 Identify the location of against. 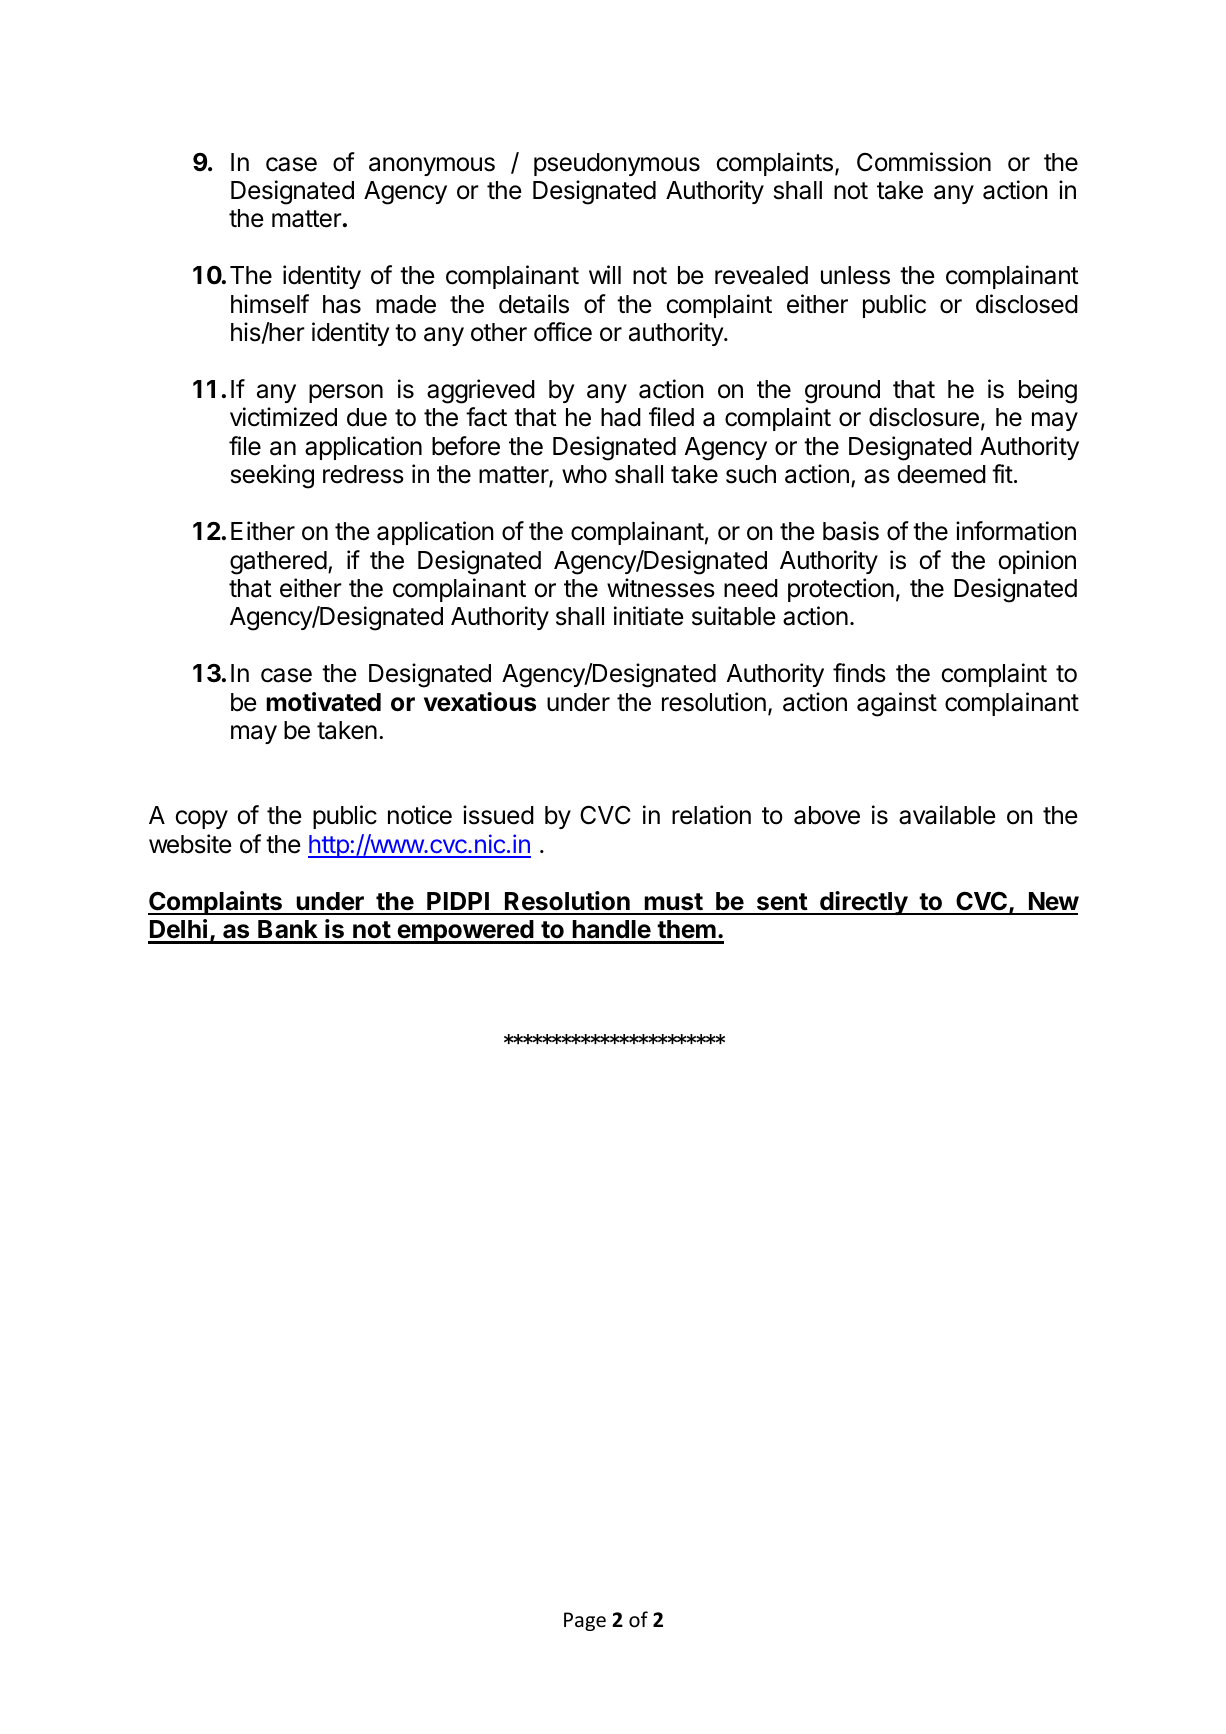
(897, 704).
